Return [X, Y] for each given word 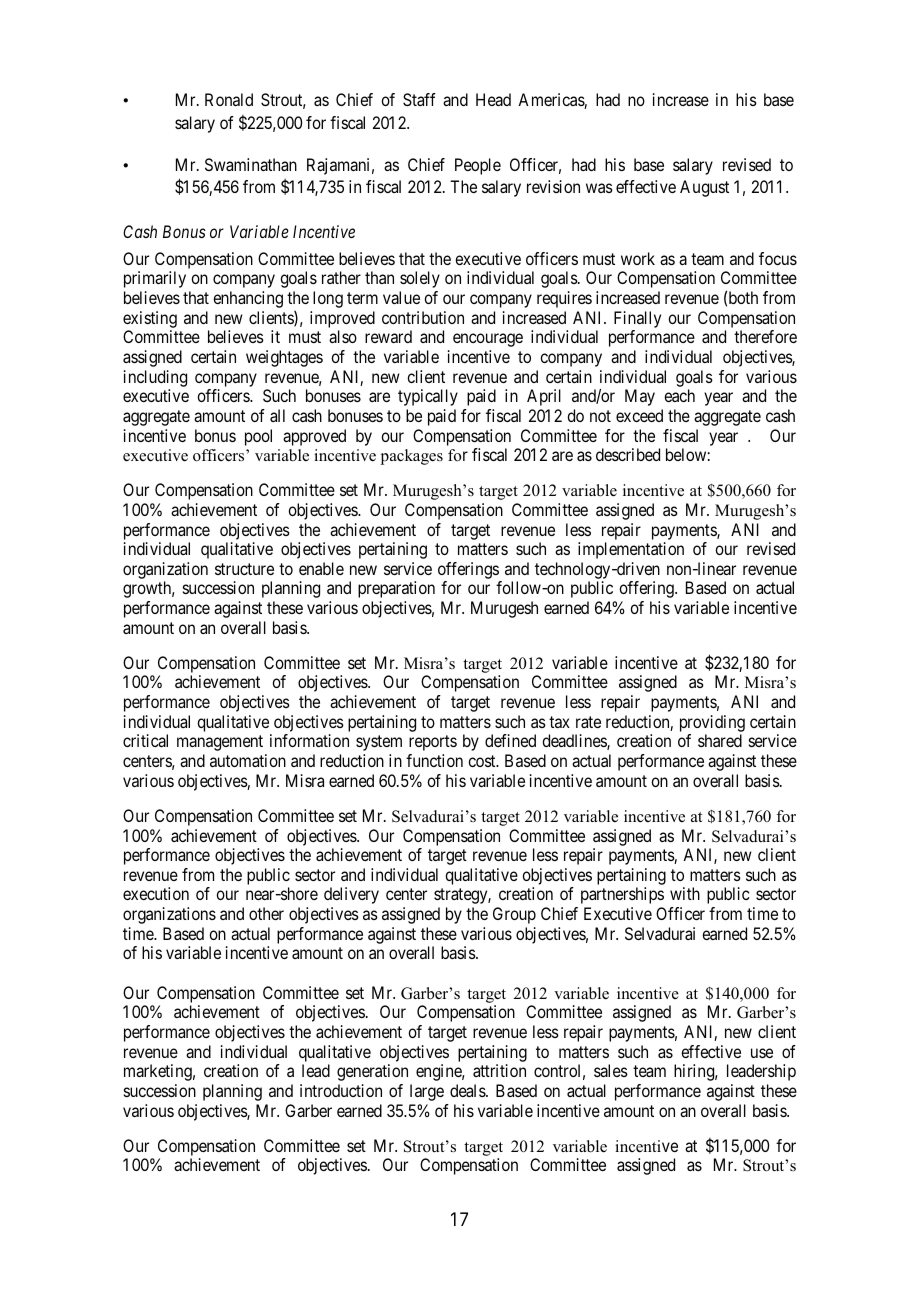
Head [493, 99]
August [704, 188]
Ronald [229, 99]
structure [244, 569]
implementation [631, 550]
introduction [341, 1090]
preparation [396, 589]
